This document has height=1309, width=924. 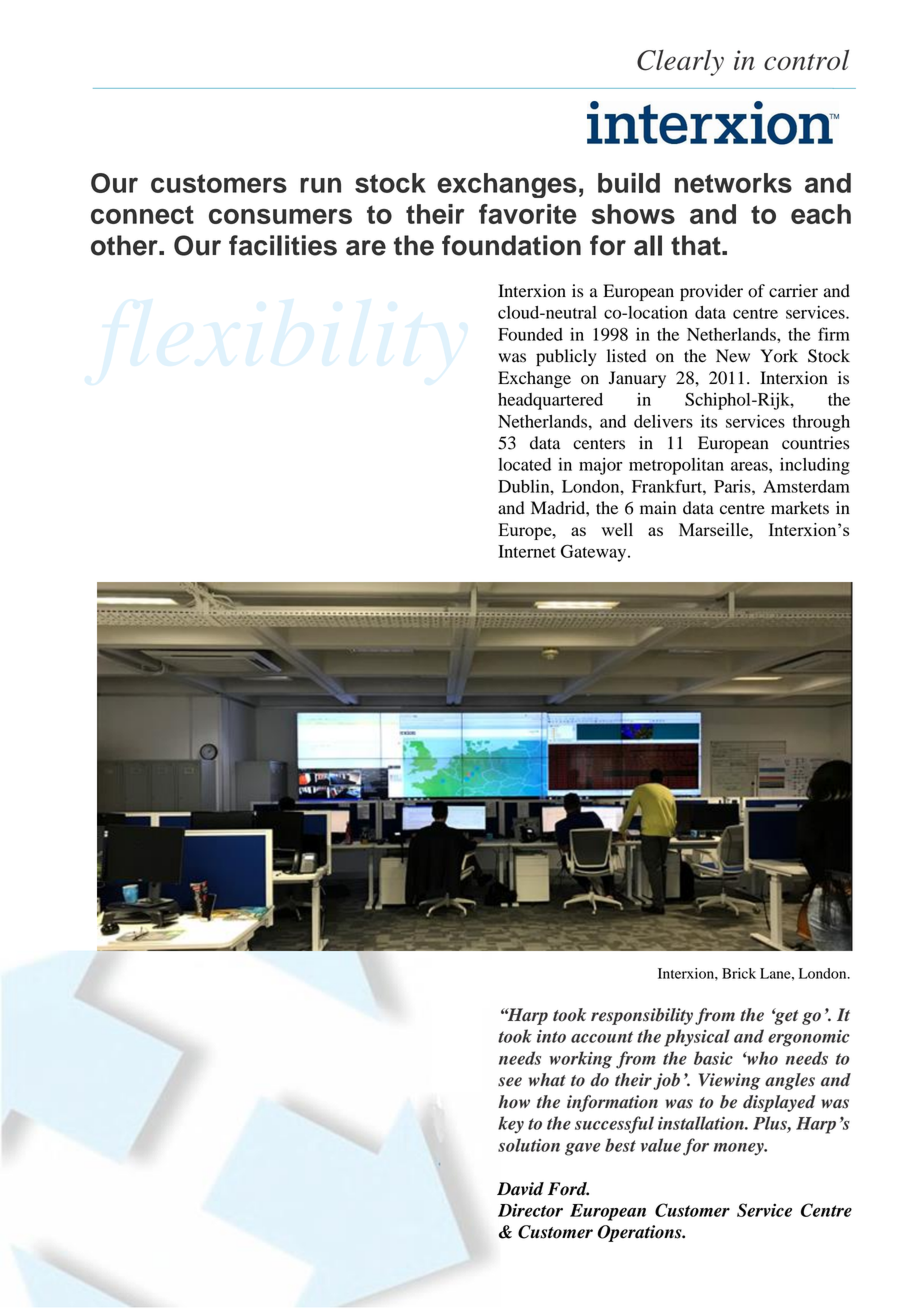 What do you see at coordinates (527, 551) in the document?
I see `Internet` at bounding box center [527, 551].
